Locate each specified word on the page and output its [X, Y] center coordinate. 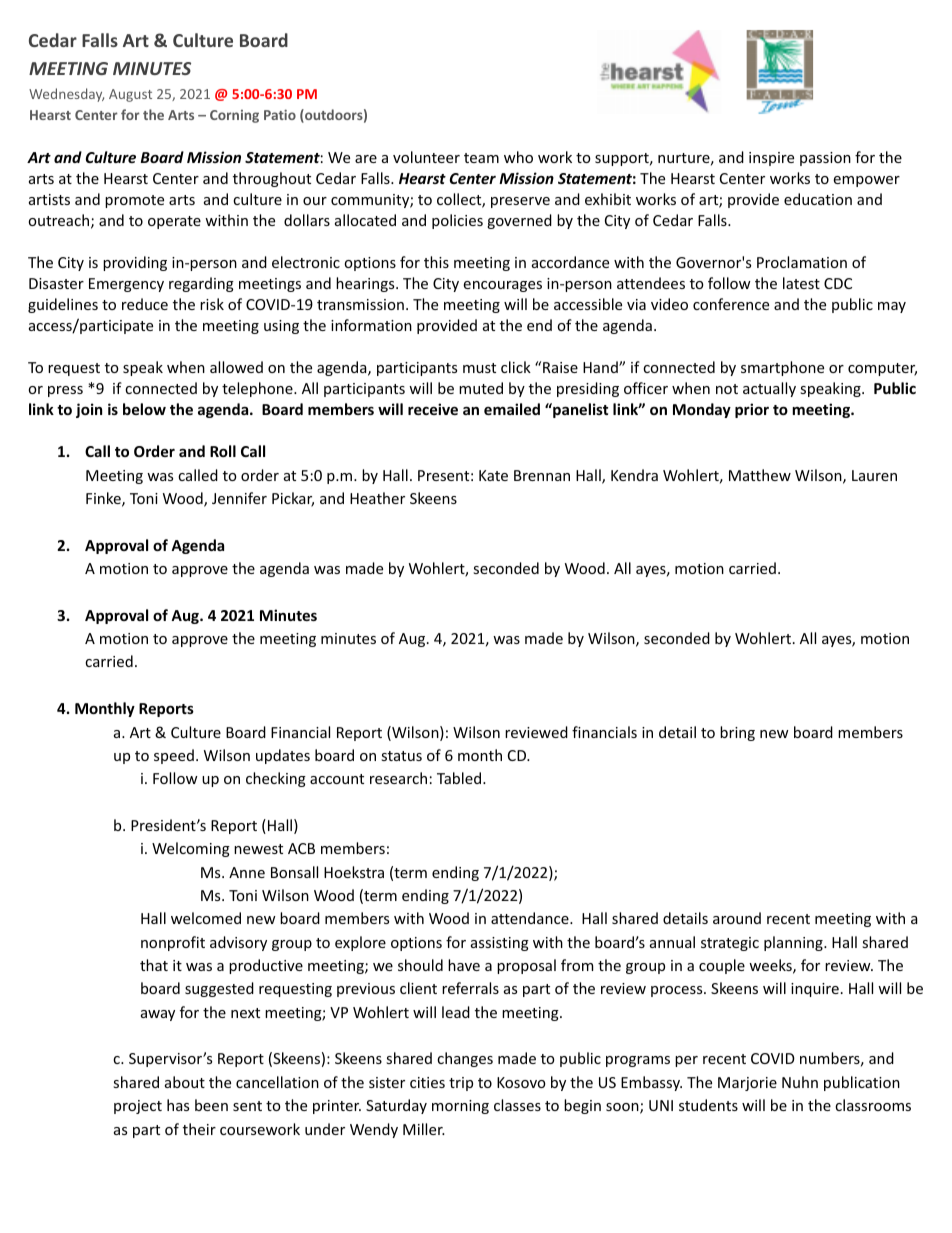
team [481, 158]
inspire [771, 159]
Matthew [760, 475]
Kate [493, 475]
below [144, 409]
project [138, 1107]
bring [737, 733]
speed [174, 756]
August [130, 95]
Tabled [460, 778]
